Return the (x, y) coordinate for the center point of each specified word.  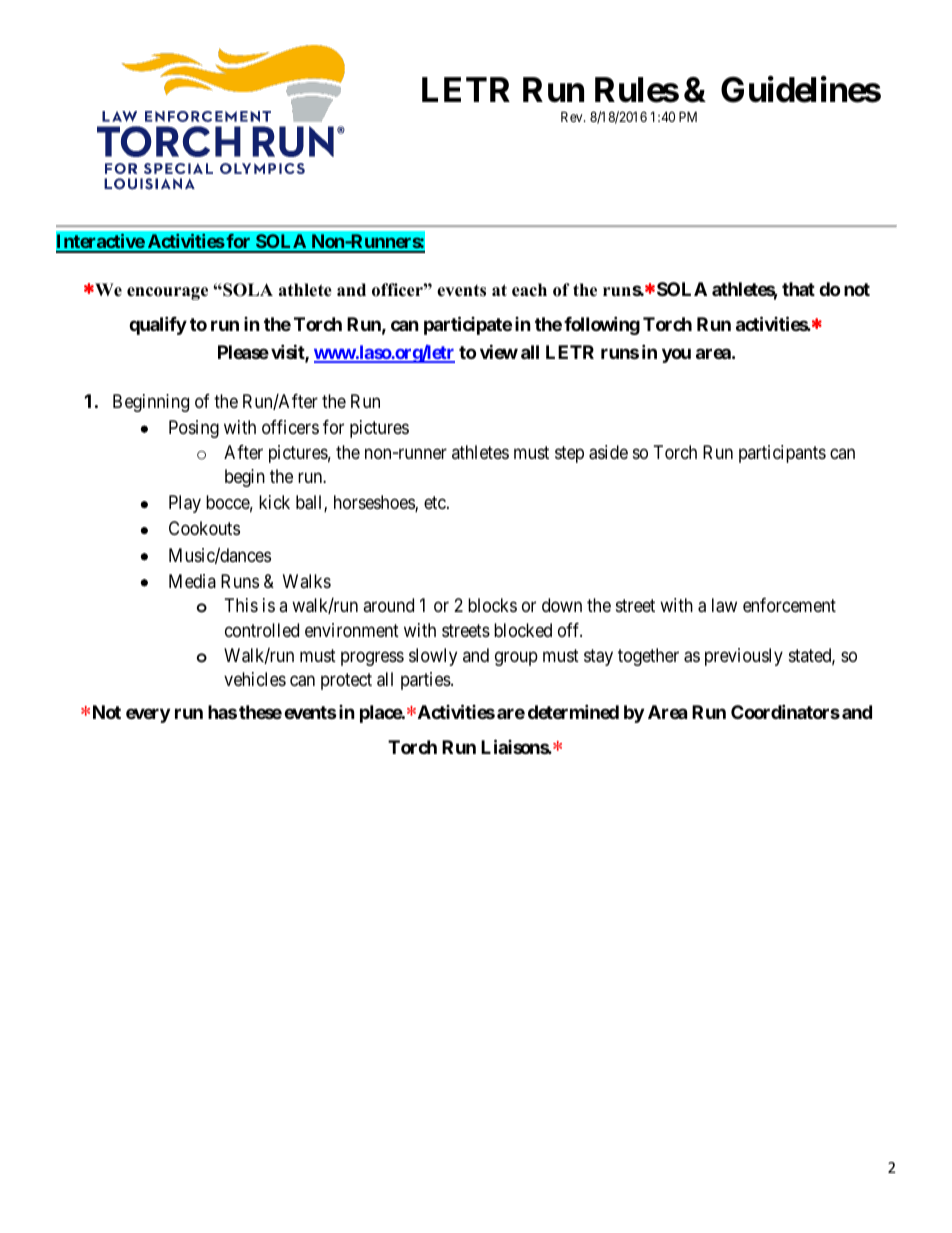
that (798, 289)
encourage (167, 293)
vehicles (255, 679)
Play (185, 504)
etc (436, 503)
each (529, 290)
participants (782, 454)
